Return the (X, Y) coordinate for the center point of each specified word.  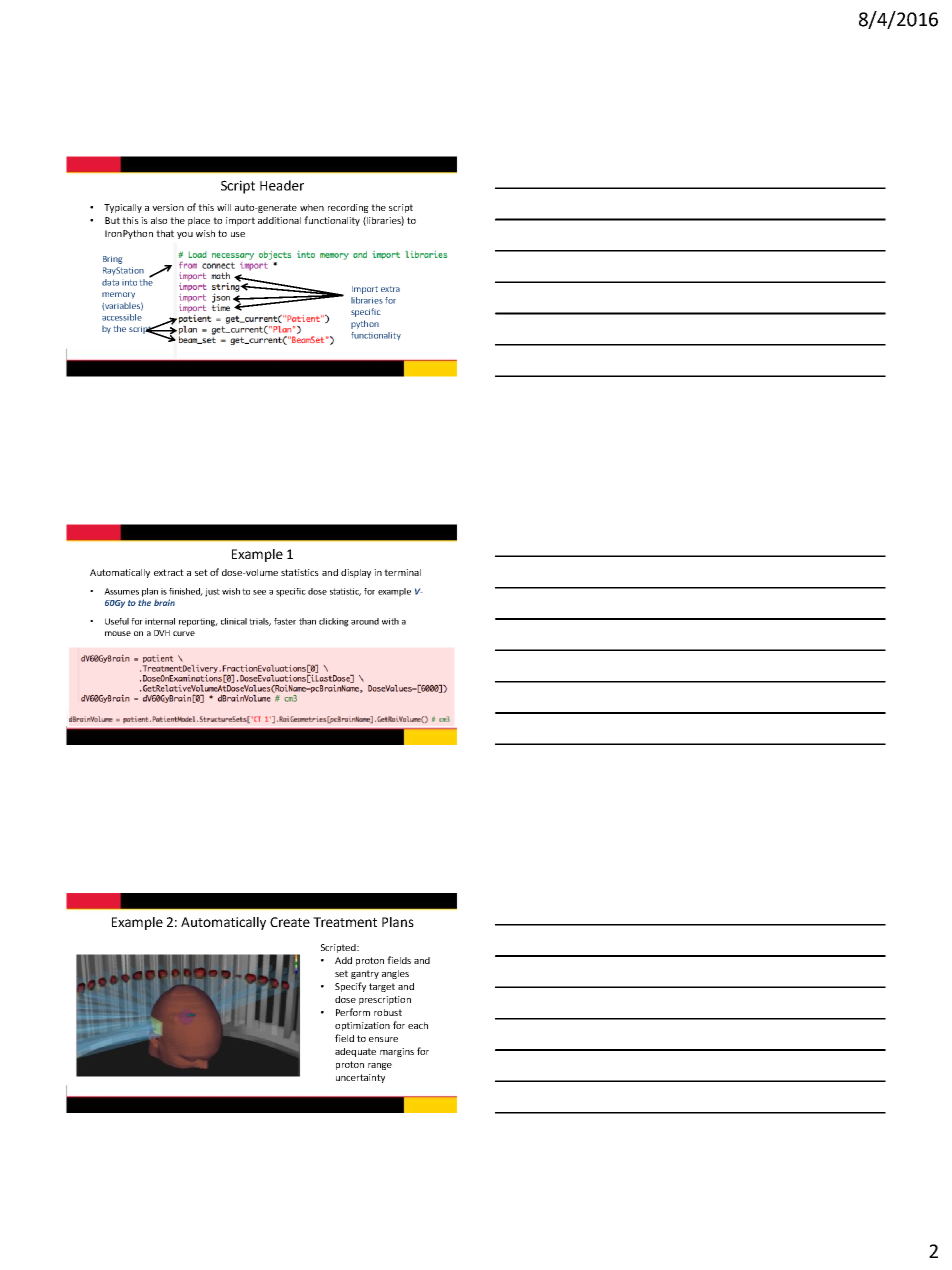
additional (279, 220)
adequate (355, 1052)
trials (260, 622)
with (390, 621)
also (159, 220)
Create (290, 922)
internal (160, 621)
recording (348, 208)
